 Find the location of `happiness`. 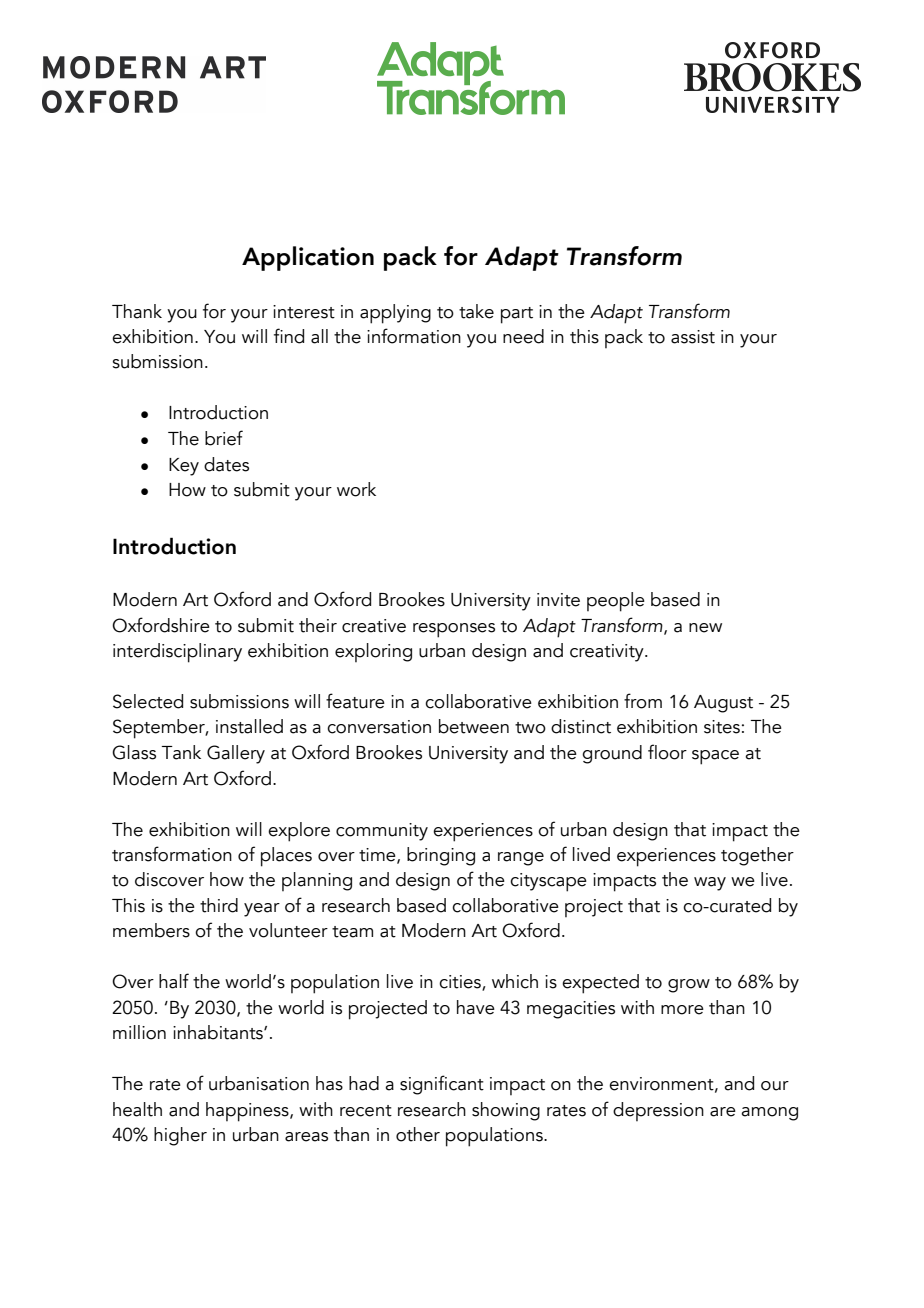

happiness is located at coordinates (248, 1112).
